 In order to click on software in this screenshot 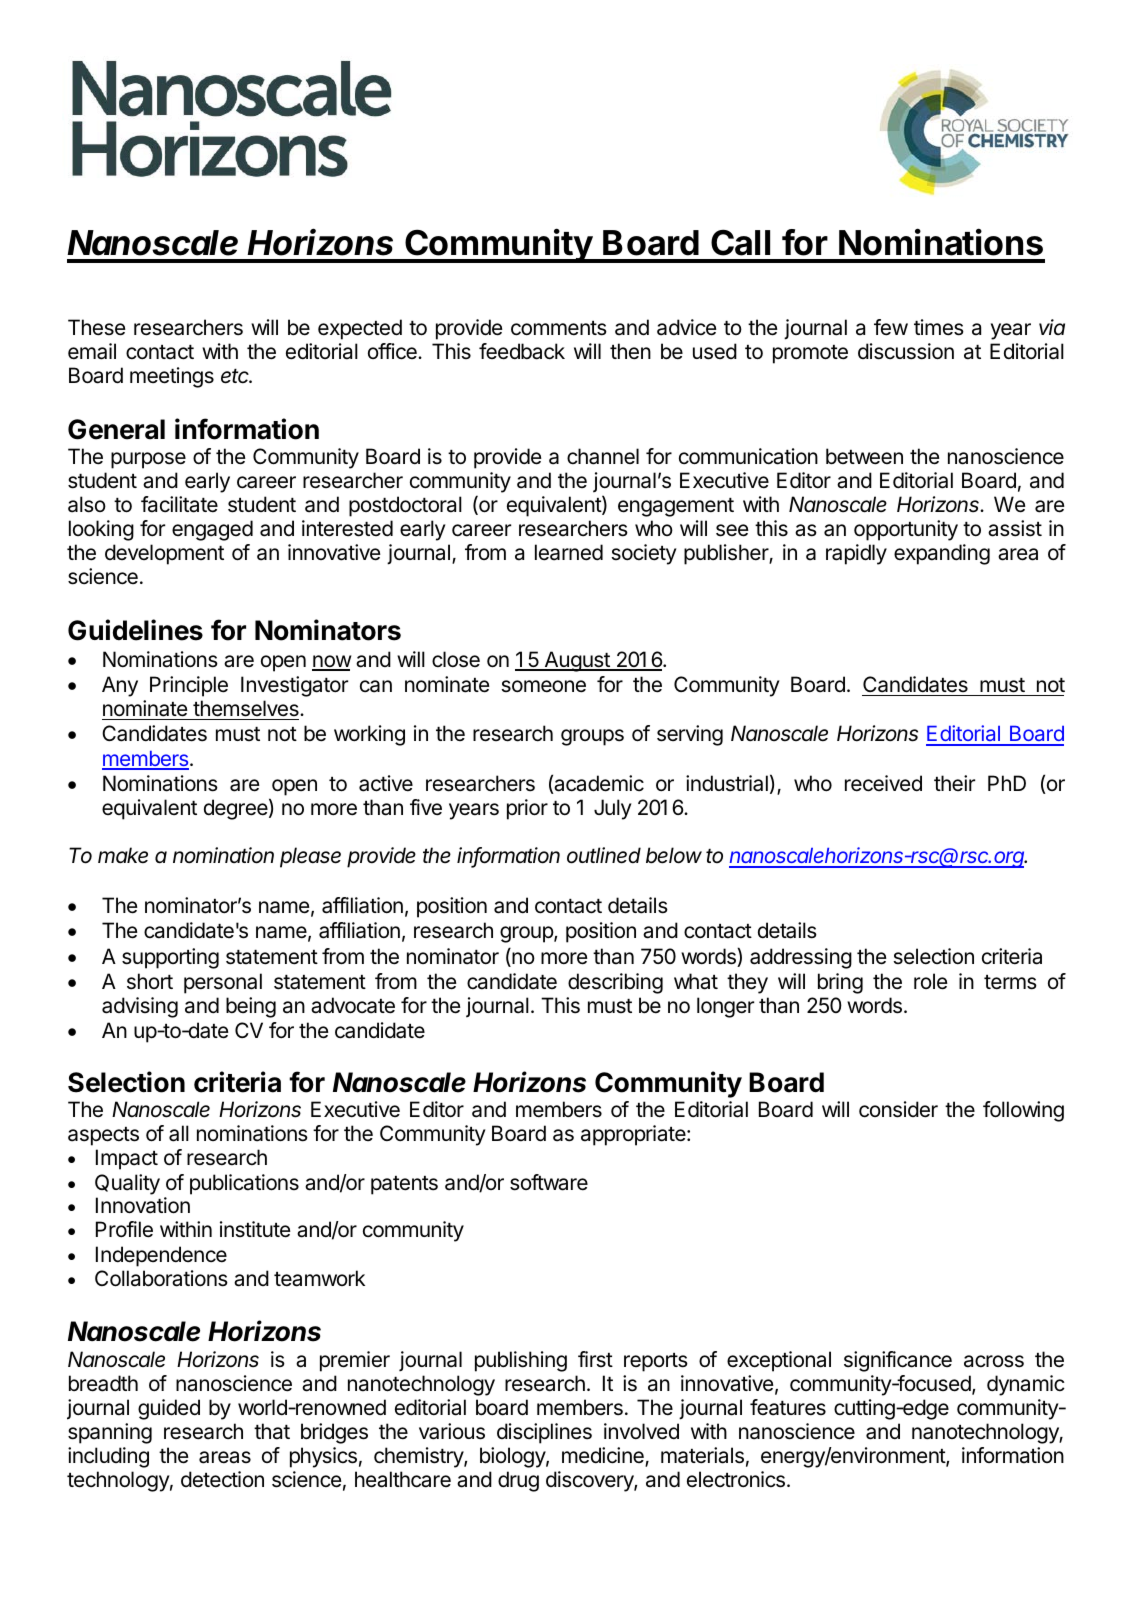, I will do `click(549, 1182)`.
